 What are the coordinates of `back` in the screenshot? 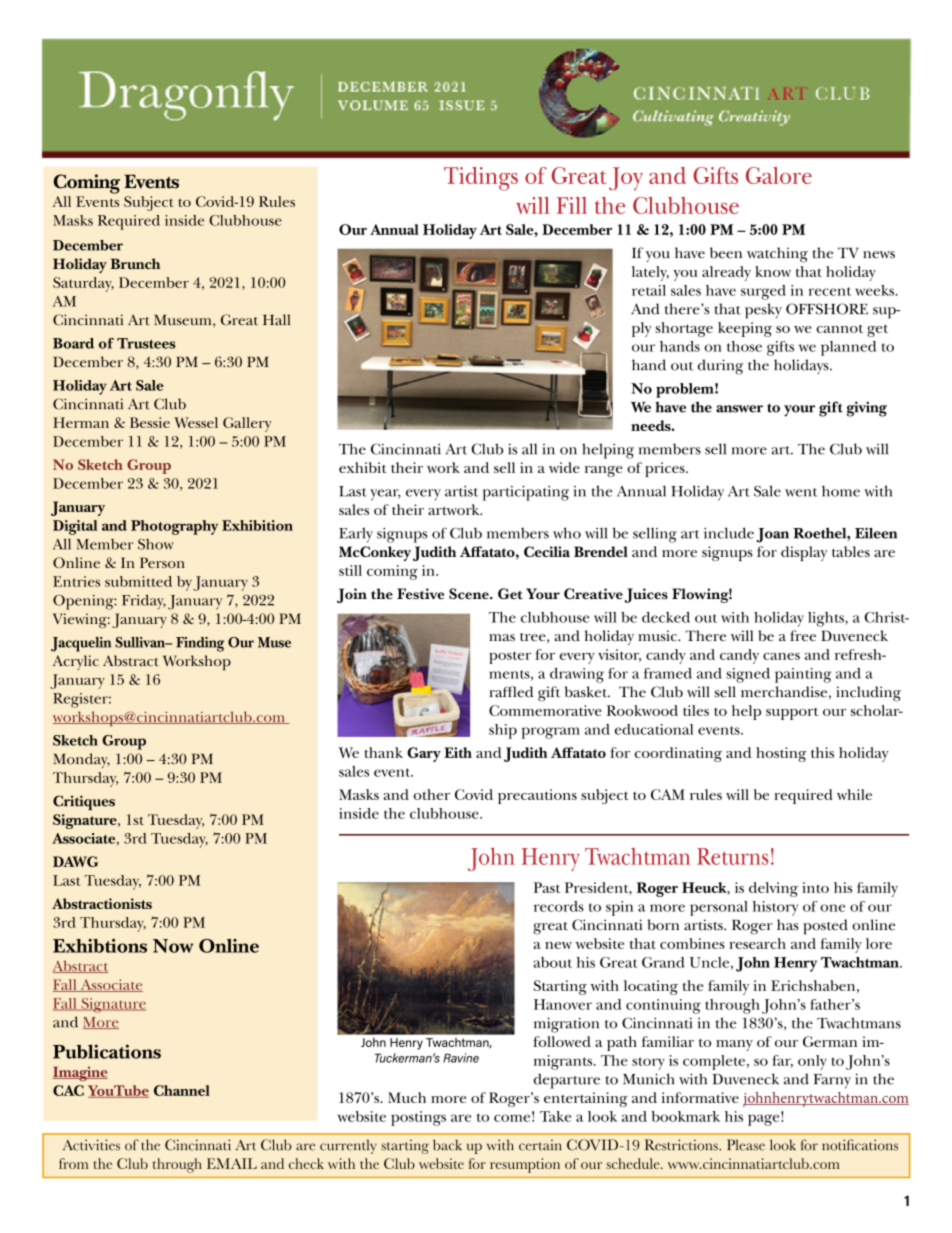 It's located at (447, 1145).
